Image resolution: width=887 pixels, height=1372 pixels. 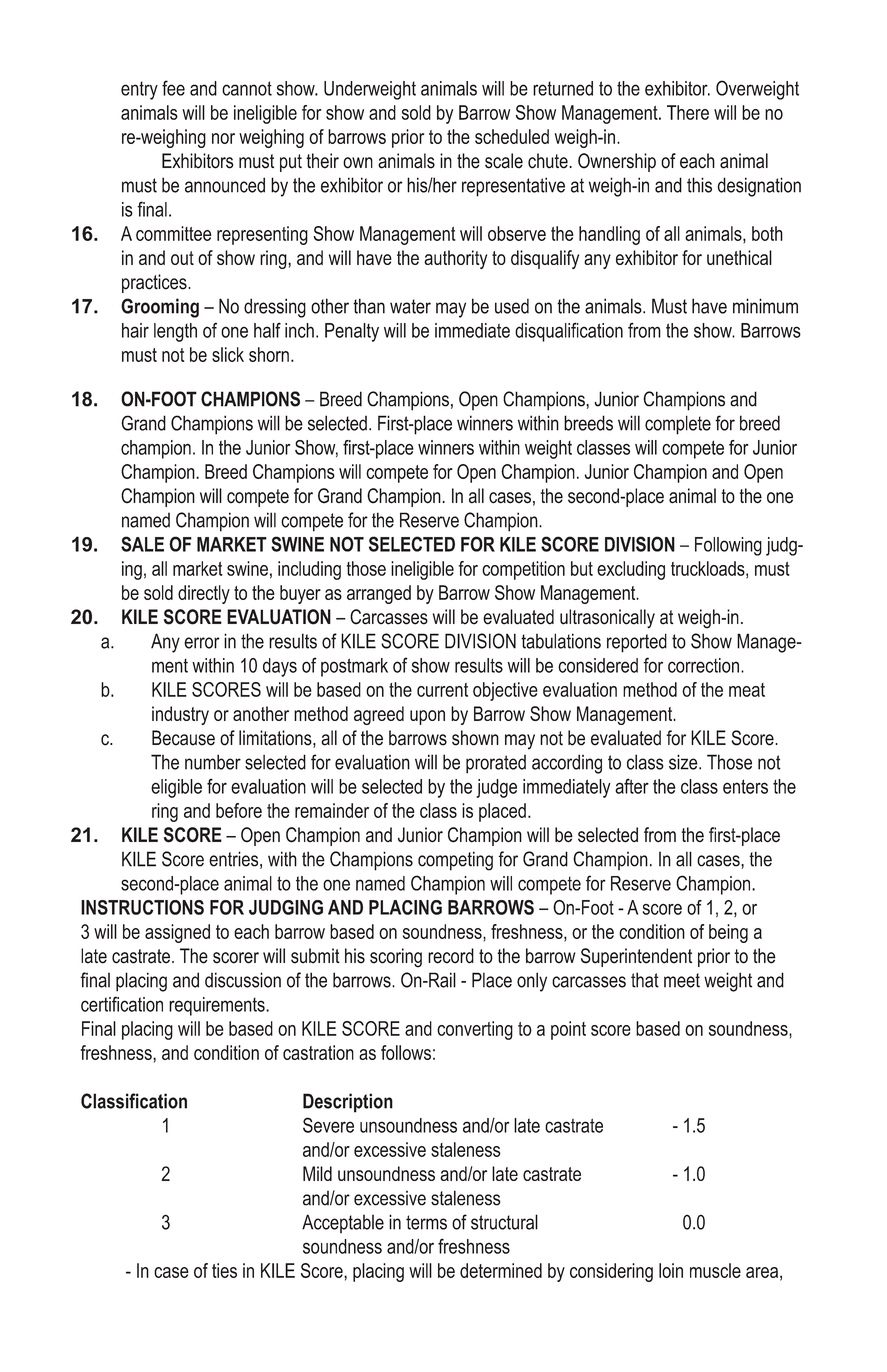 What do you see at coordinates (523, 570) in the screenshot?
I see `competition` at bounding box center [523, 570].
